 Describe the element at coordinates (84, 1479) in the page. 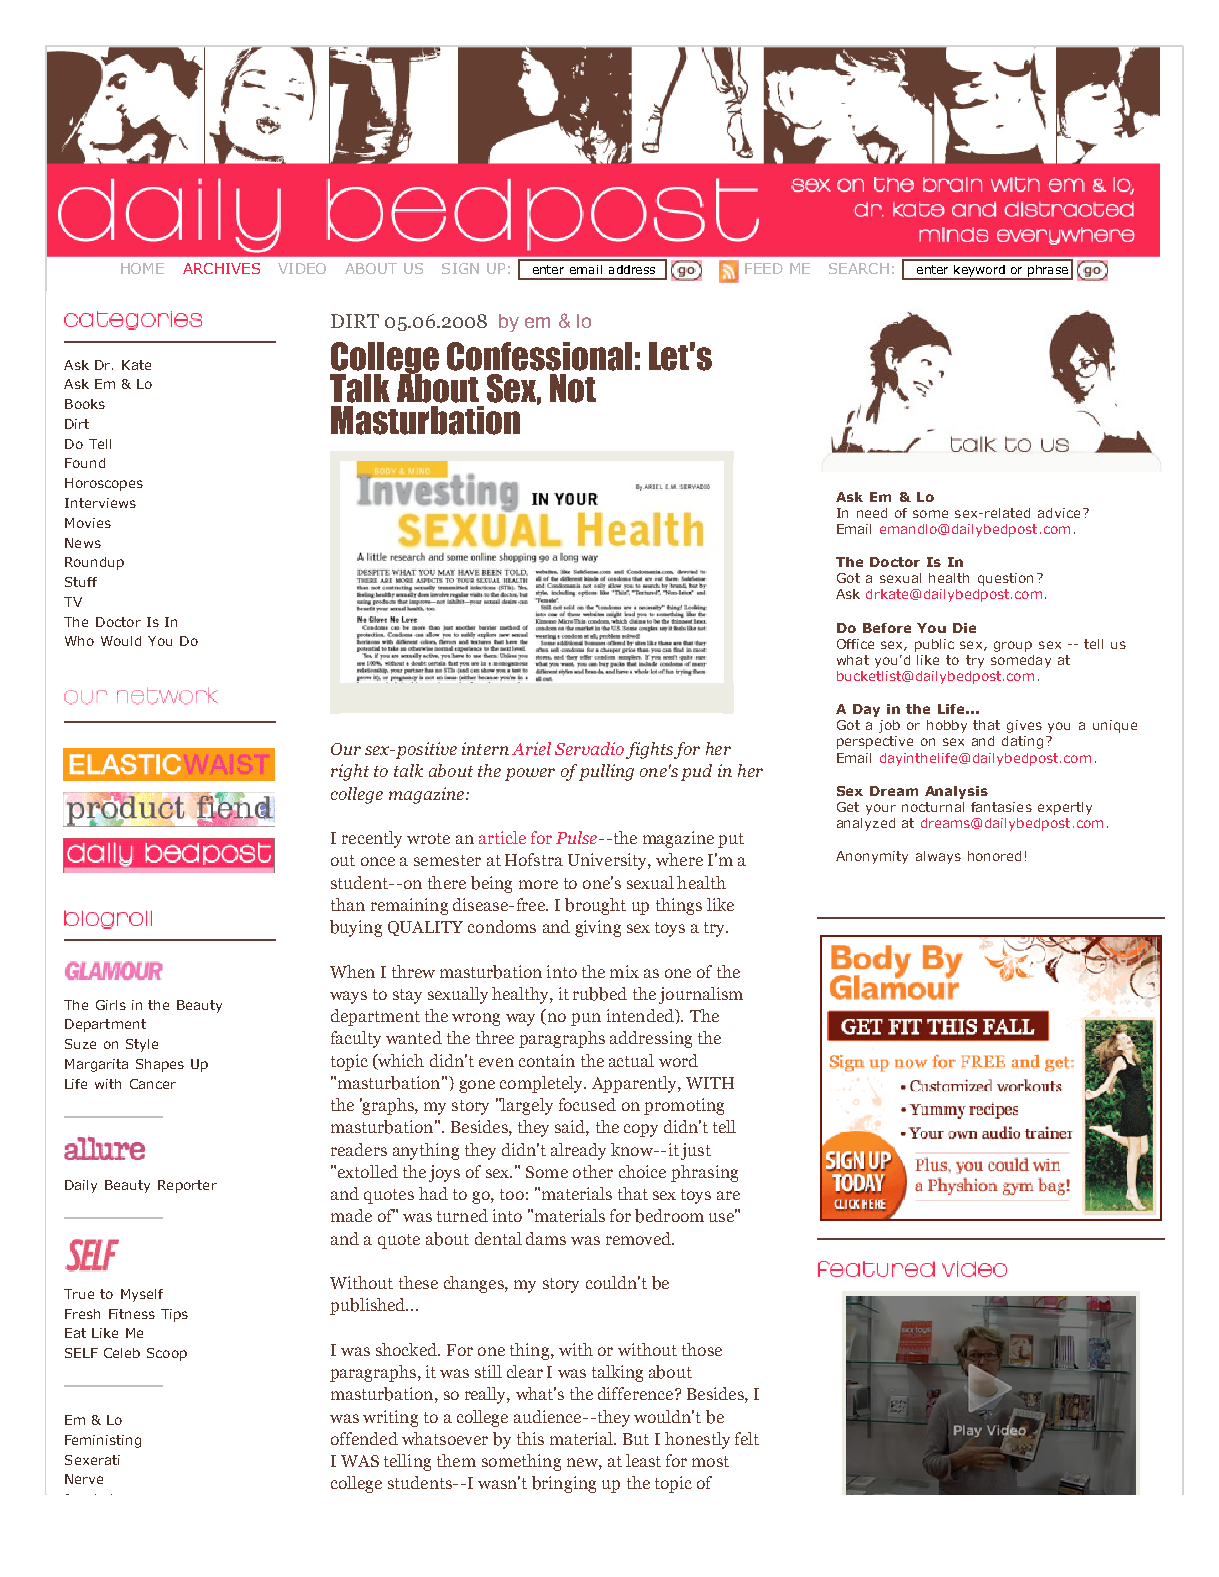

I see `Nerve` at that location.
